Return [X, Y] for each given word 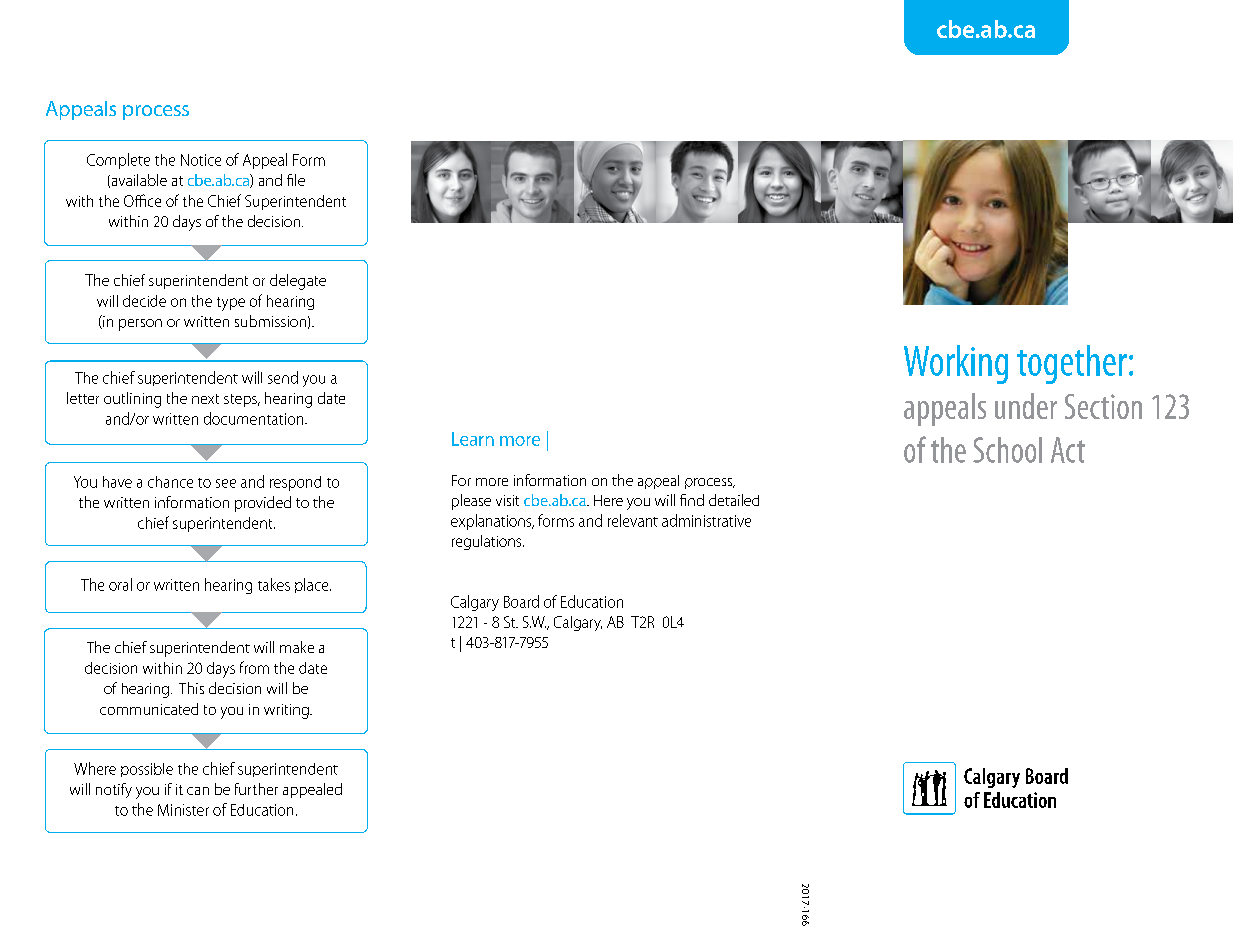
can [198, 791]
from [254, 667]
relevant [633, 520]
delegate [298, 282]
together [1072, 364]
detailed [734, 500]
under [1026, 406]
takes [274, 584]
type [231, 304]
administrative [706, 520]
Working [956, 364]
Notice [201, 160]
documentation [255, 418]
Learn [473, 439]
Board [521, 601]
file [296, 180]
